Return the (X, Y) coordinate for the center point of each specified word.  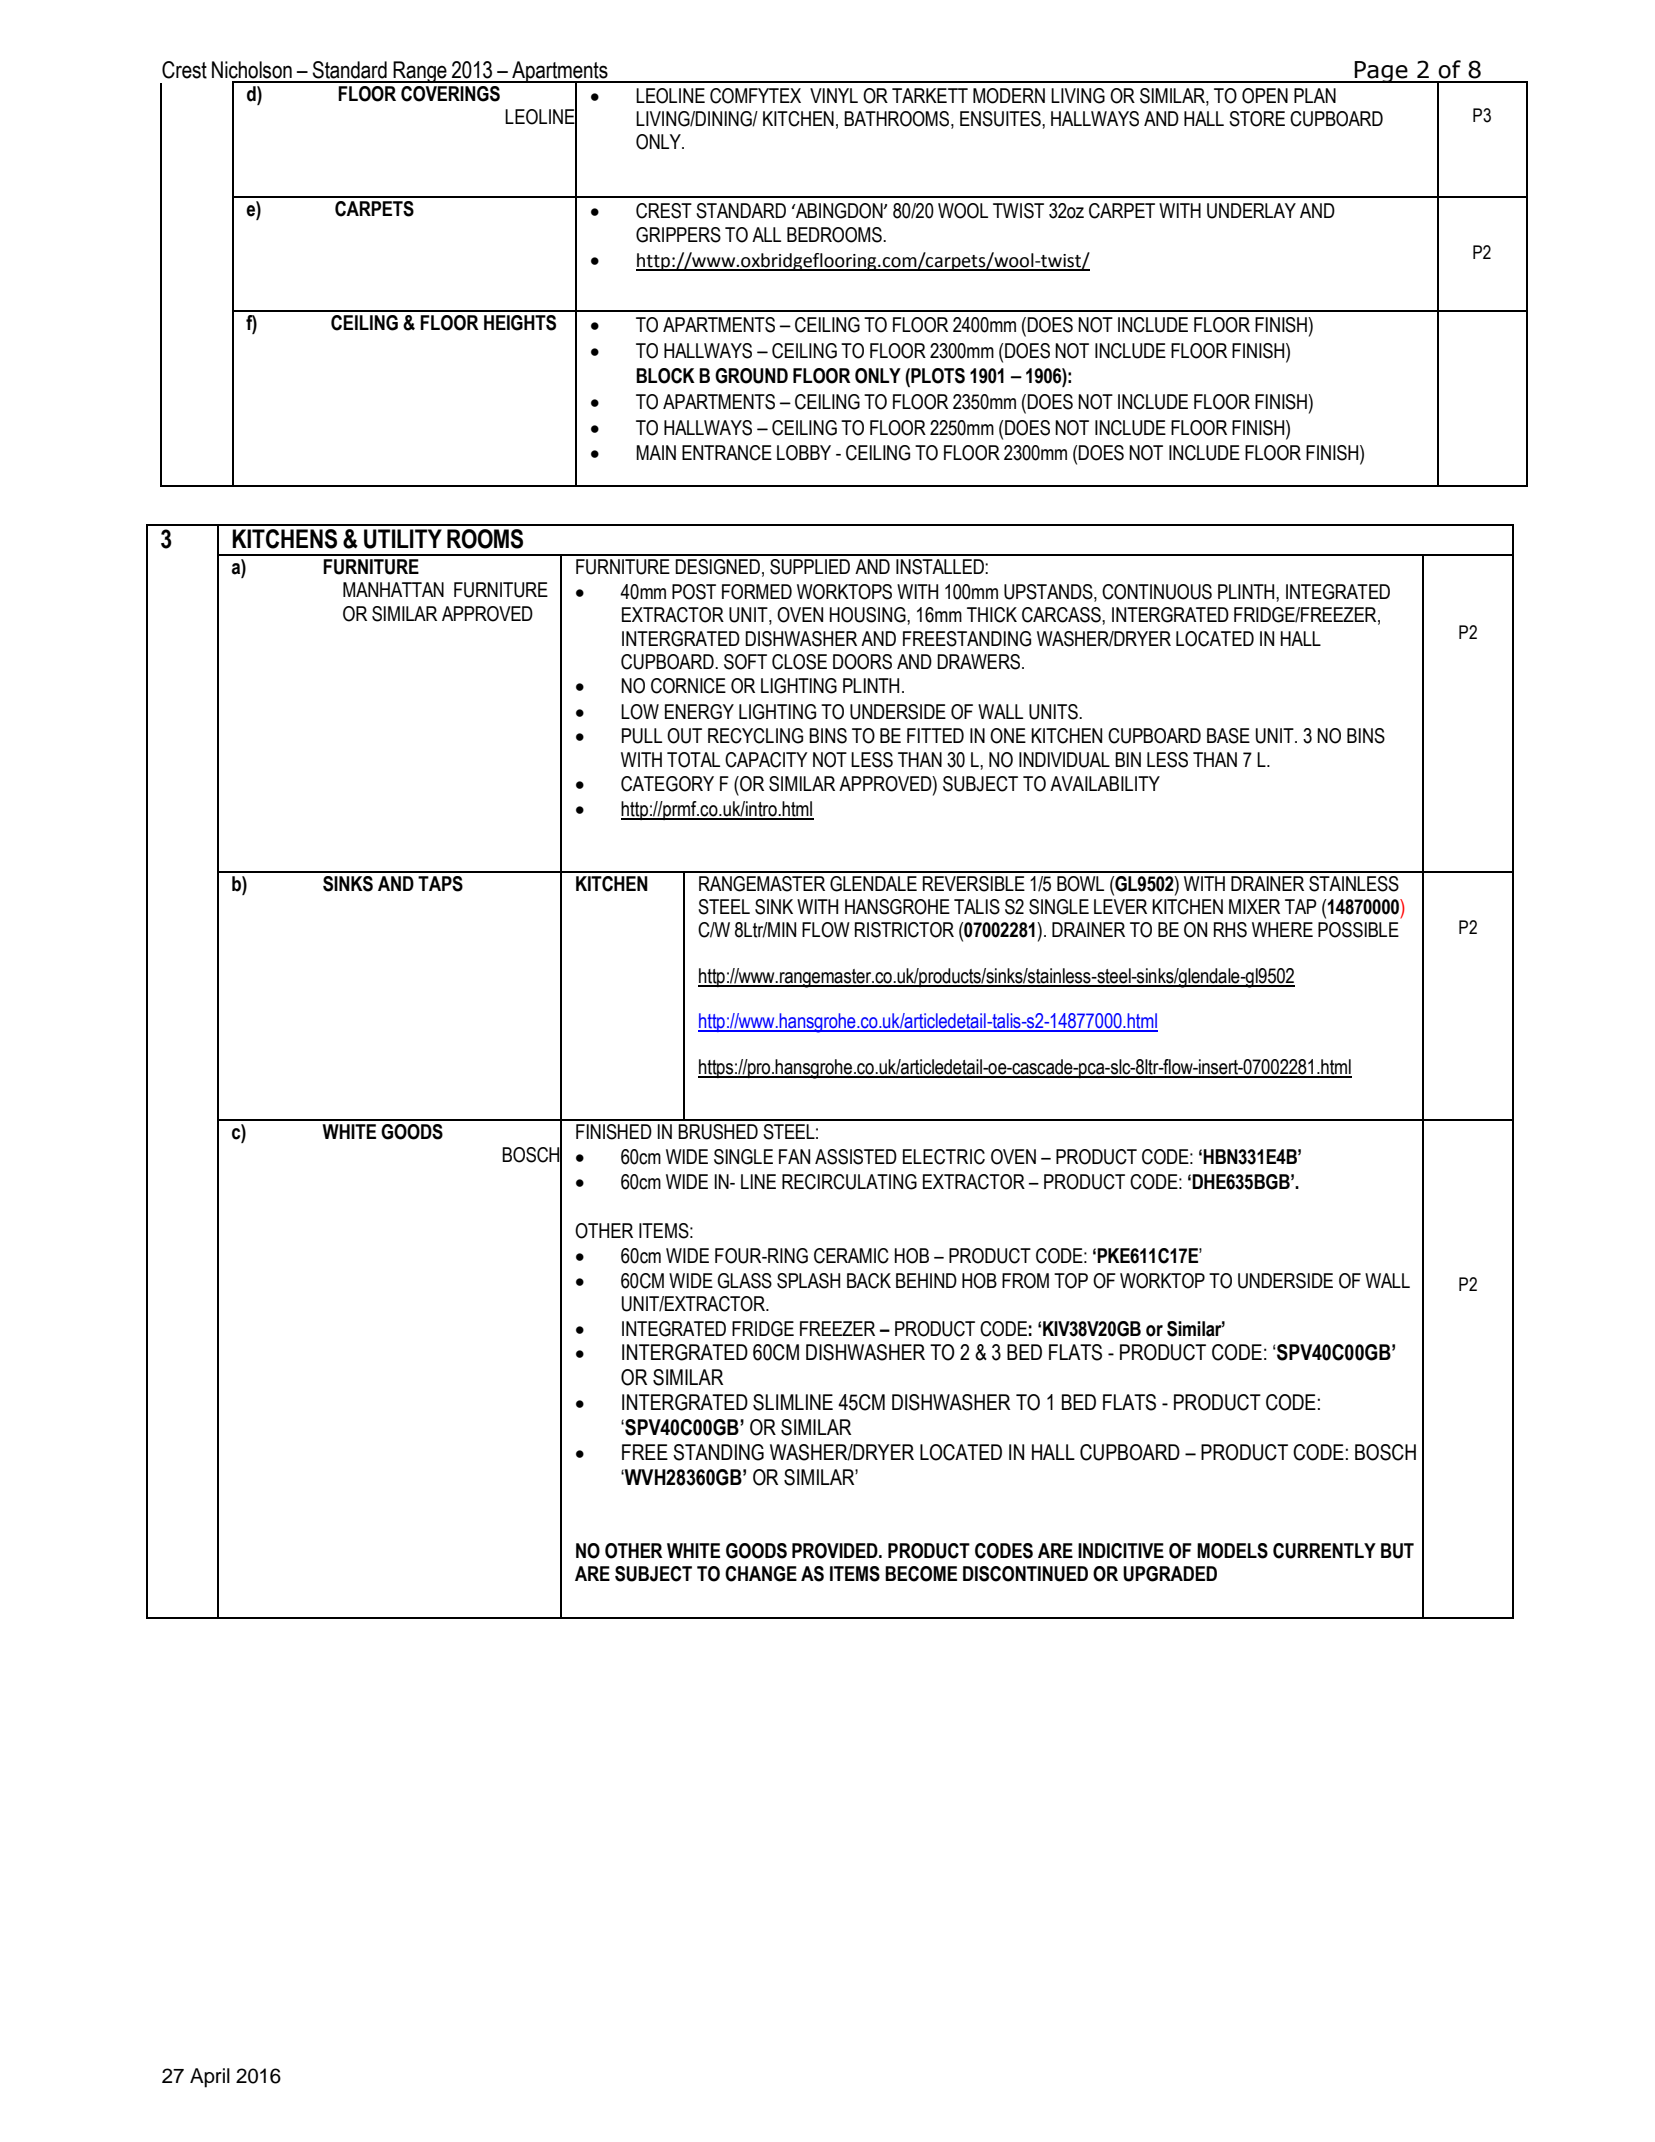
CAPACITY (766, 760)
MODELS (1232, 1551)
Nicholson (252, 70)
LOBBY (804, 453)
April (210, 2078)
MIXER (1254, 906)
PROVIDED (836, 1551)
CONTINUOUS (1157, 592)
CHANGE (761, 1574)
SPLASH (808, 1281)
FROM (1025, 1281)
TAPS (440, 884)
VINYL (834, 95)
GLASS (745, 1281)
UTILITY (403, 539)
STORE (1257, 119)
